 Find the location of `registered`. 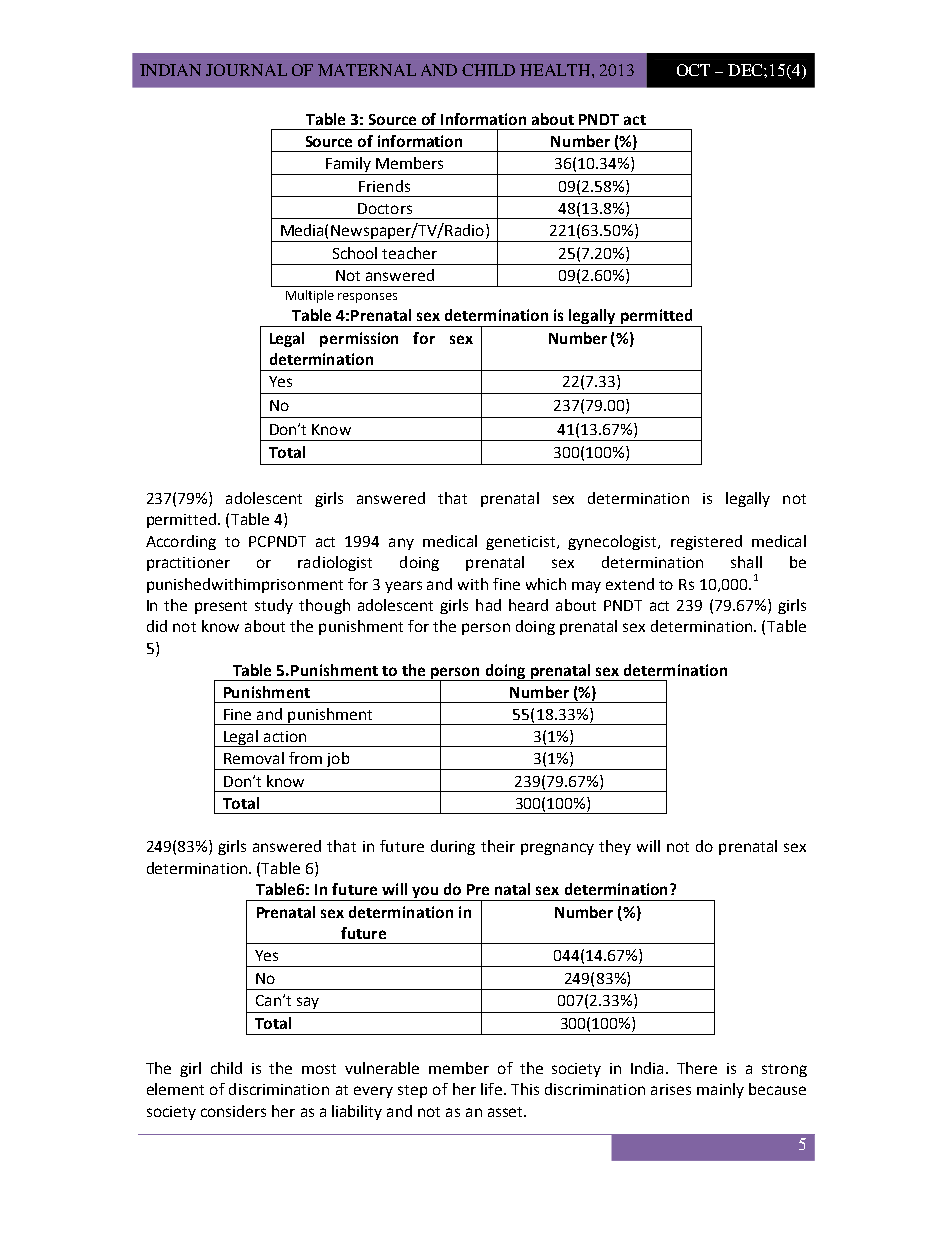

registered is located at coordinates (706, 542).
